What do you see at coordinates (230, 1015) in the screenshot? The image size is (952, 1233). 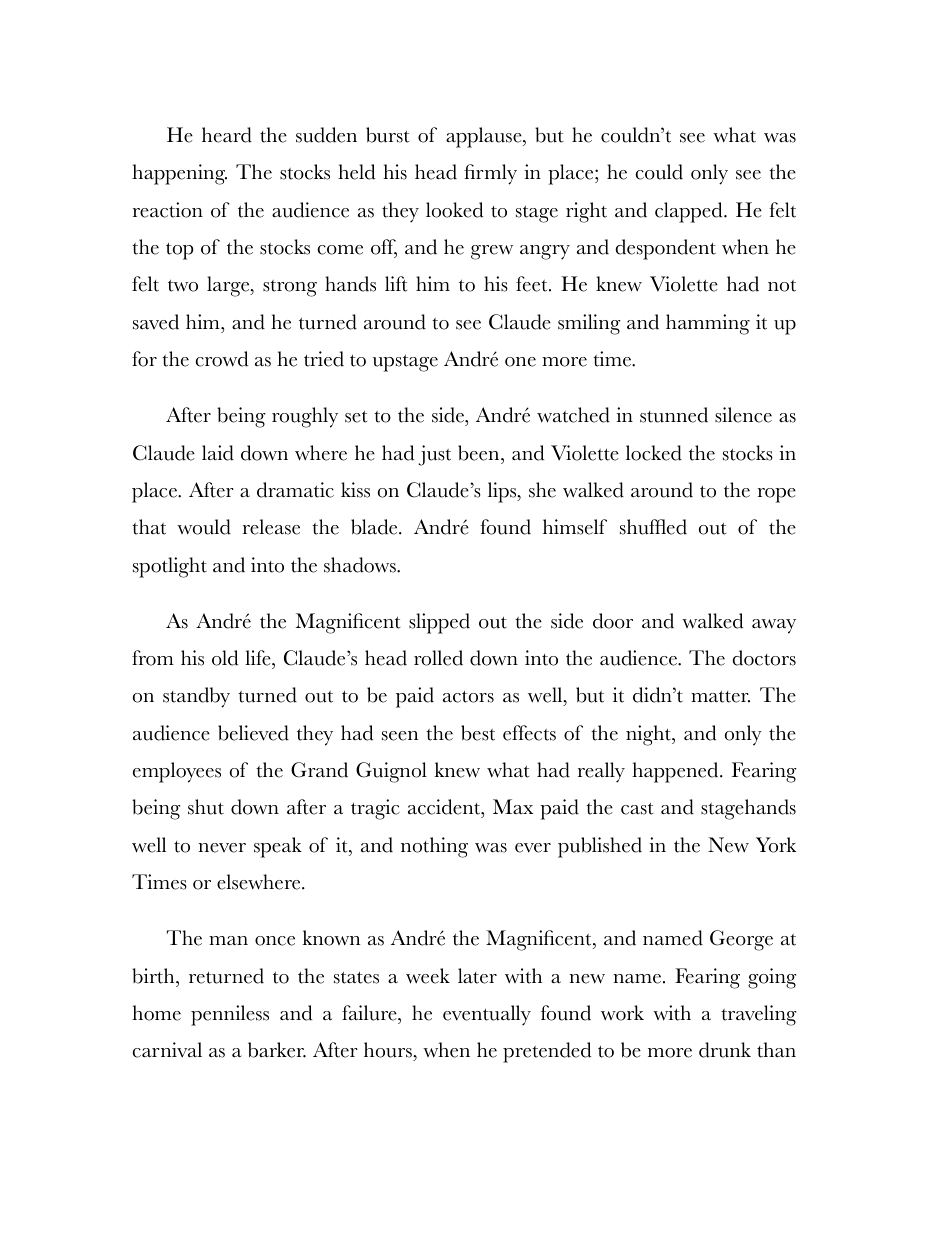 I see `penniless` at bounding box center [230, 1015].
